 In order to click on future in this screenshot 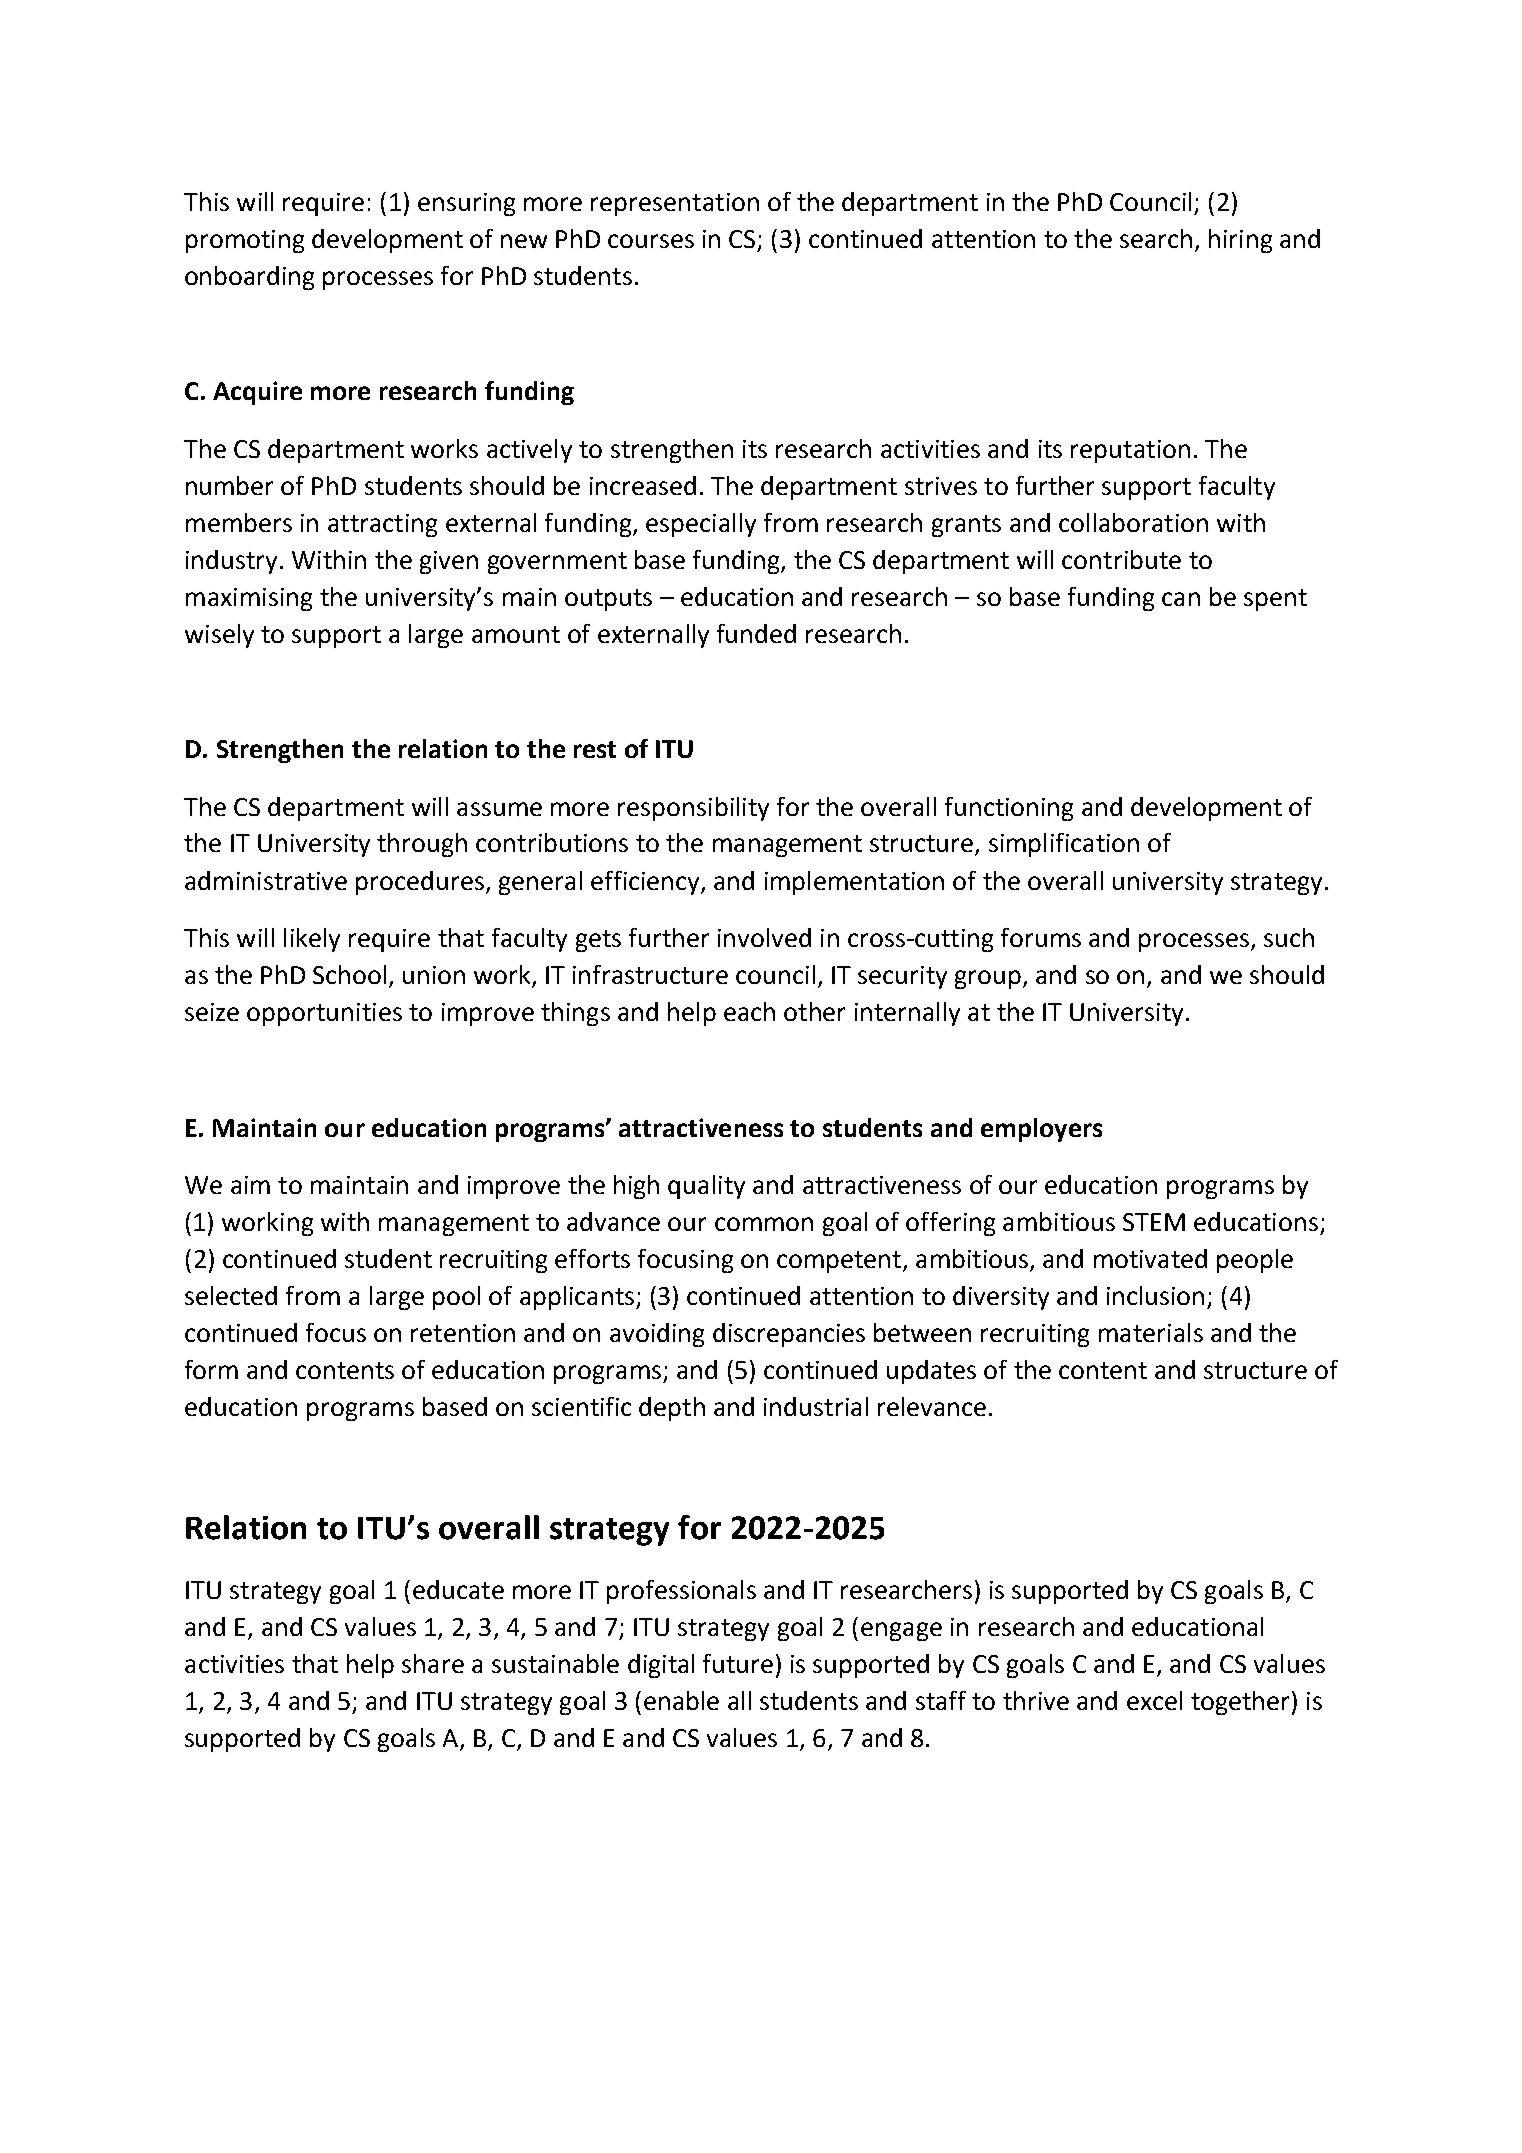, I will do `click(738, 1663)`.
